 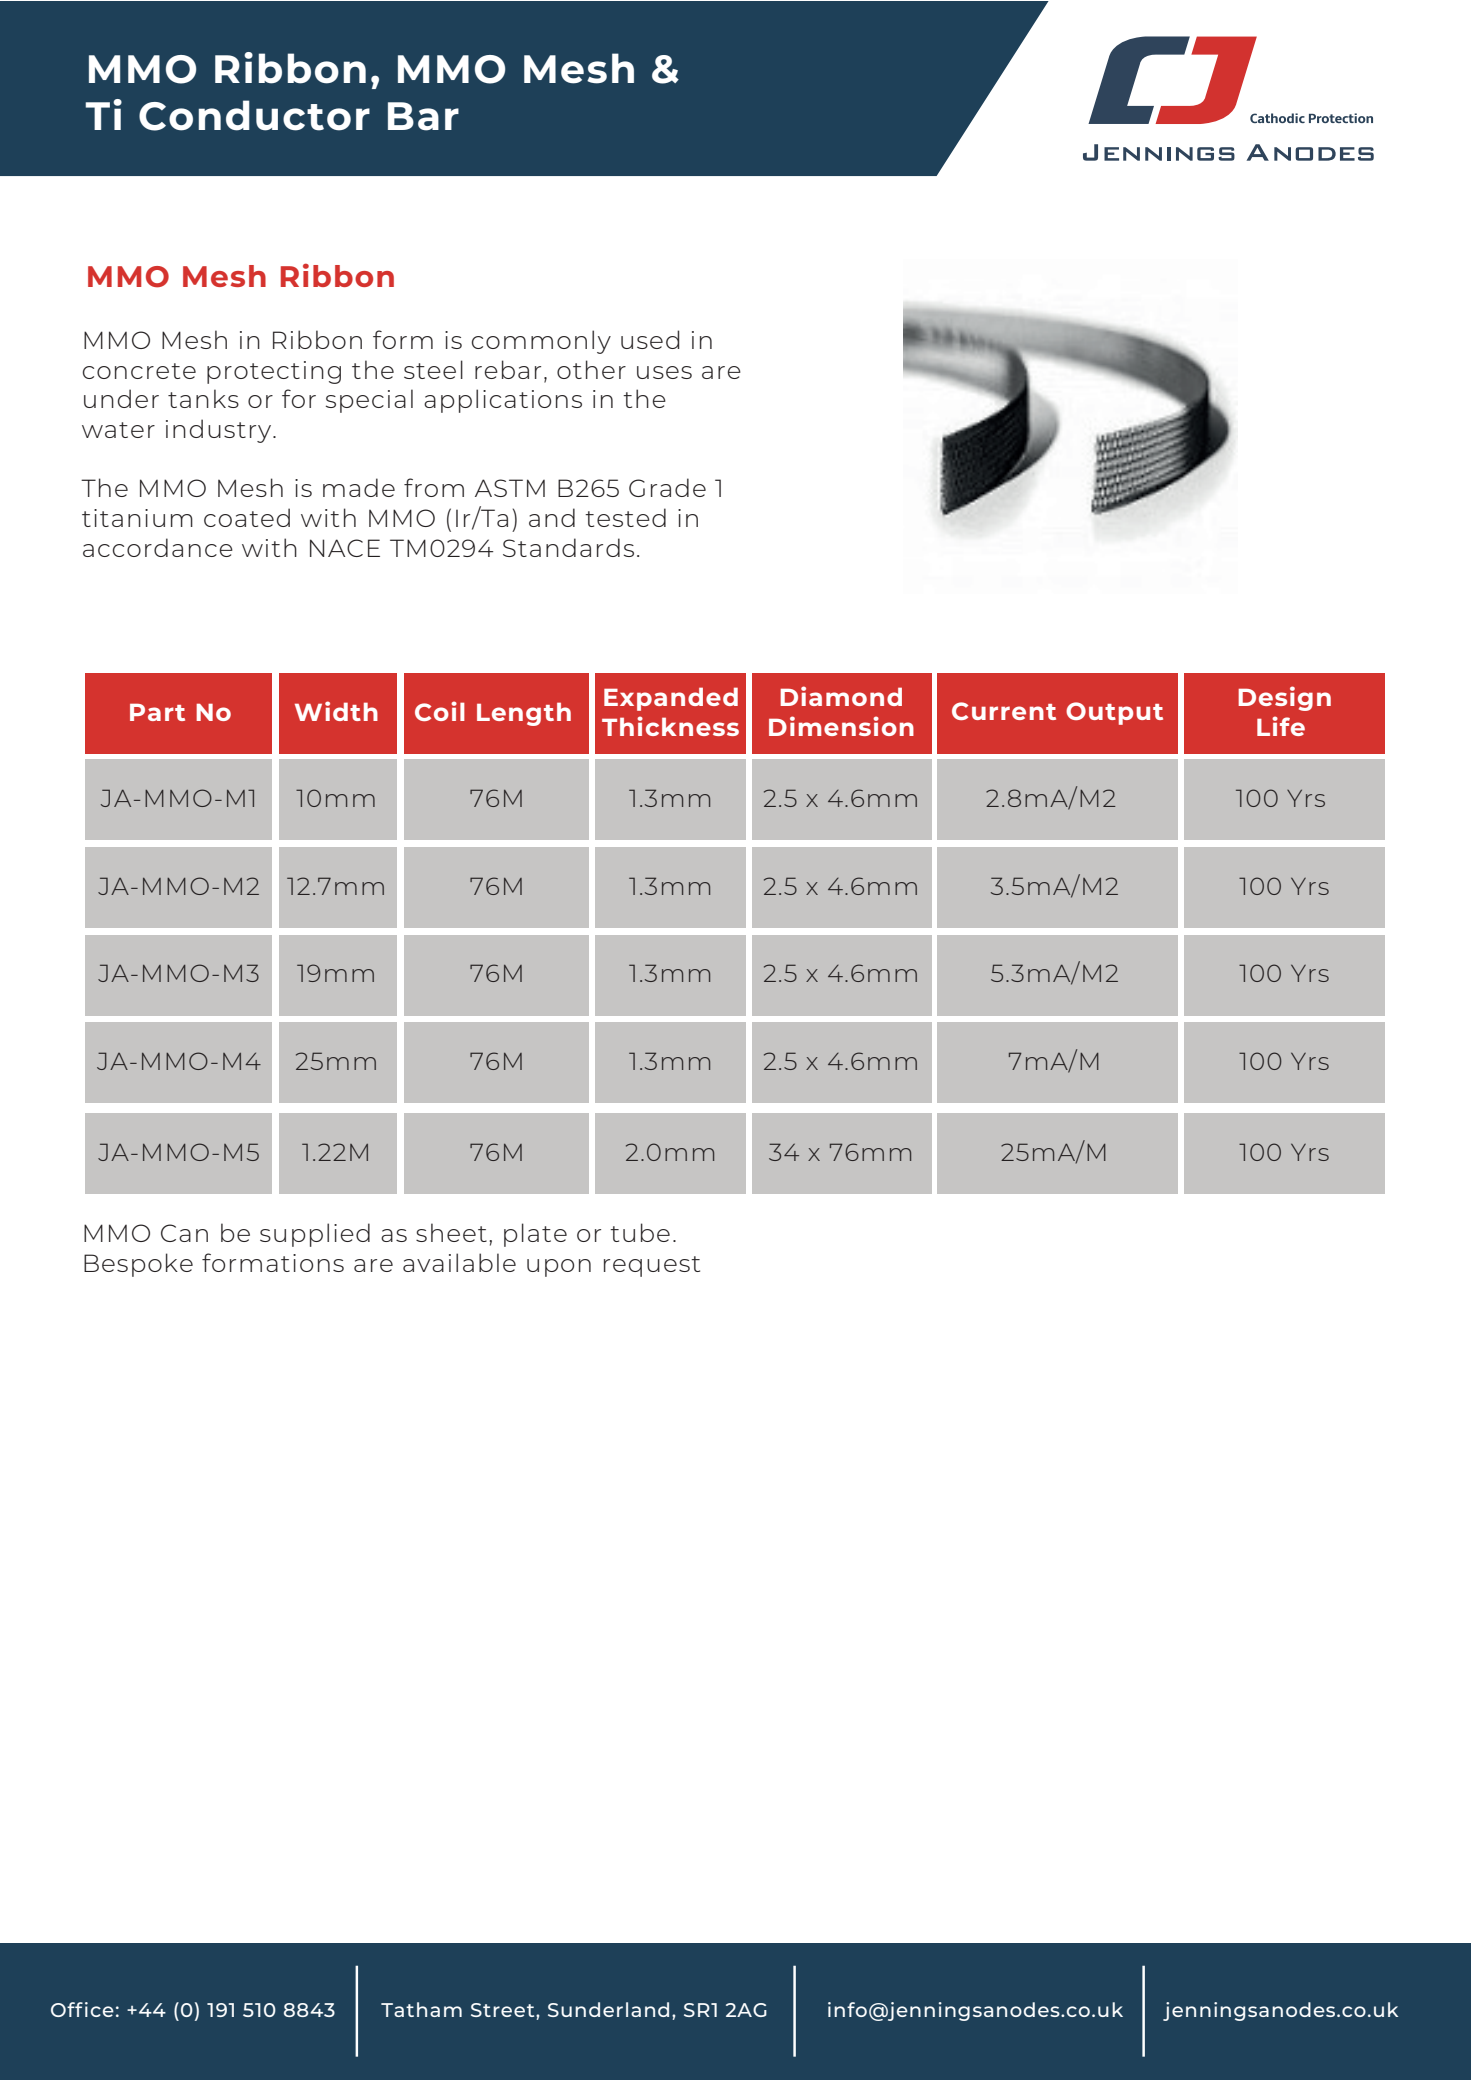 I want to click on Conductor, so click(x=254, y=115).
